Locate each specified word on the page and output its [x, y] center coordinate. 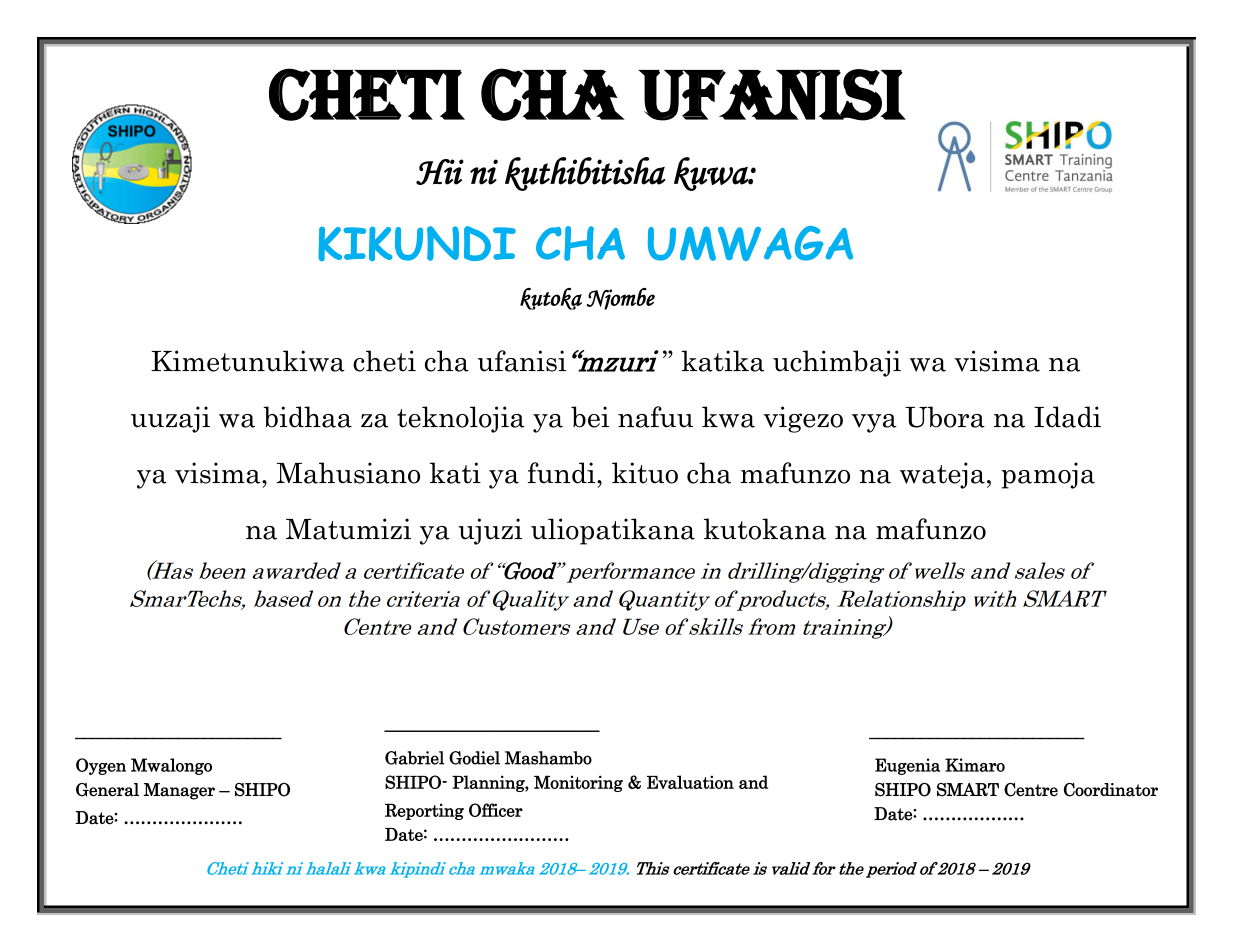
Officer [496, 810]
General [107, 790]
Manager [179, 791]
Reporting [424, 811]
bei [590, 417]
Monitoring [578, 783]
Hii [440, 172]
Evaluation [690, 782]
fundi [563, 473]
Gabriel [414, 758]
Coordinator [1111, 790]
